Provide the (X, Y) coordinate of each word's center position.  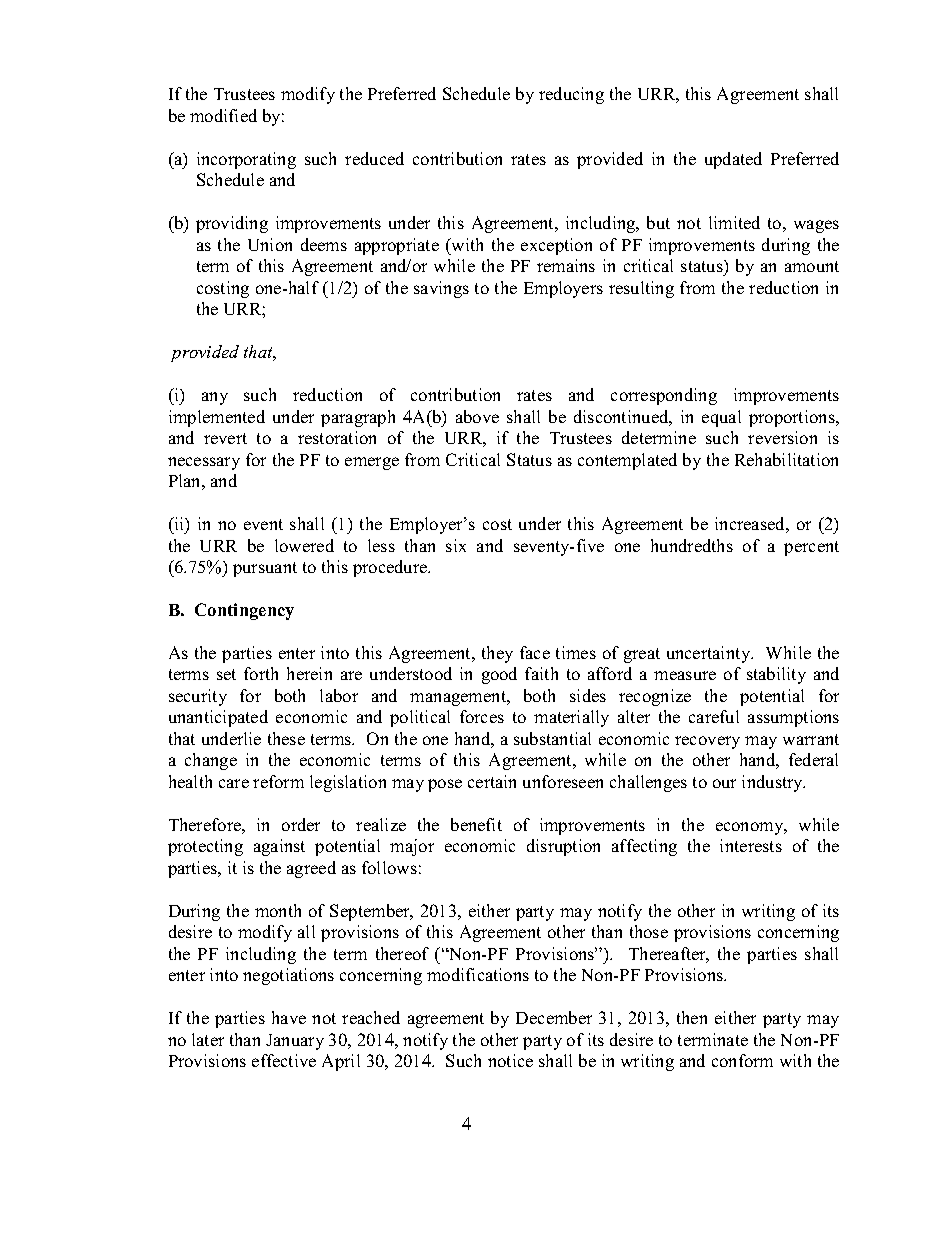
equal (721, 418)
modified (223, 115)
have (289, 1017)
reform (278, 781)
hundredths (692, 545)
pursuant (265, 569)
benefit (476, 824)
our (724, 783)
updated (733, 160)
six (456, 545)
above (477, 416)
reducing (571, 95)
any (215, 398)
